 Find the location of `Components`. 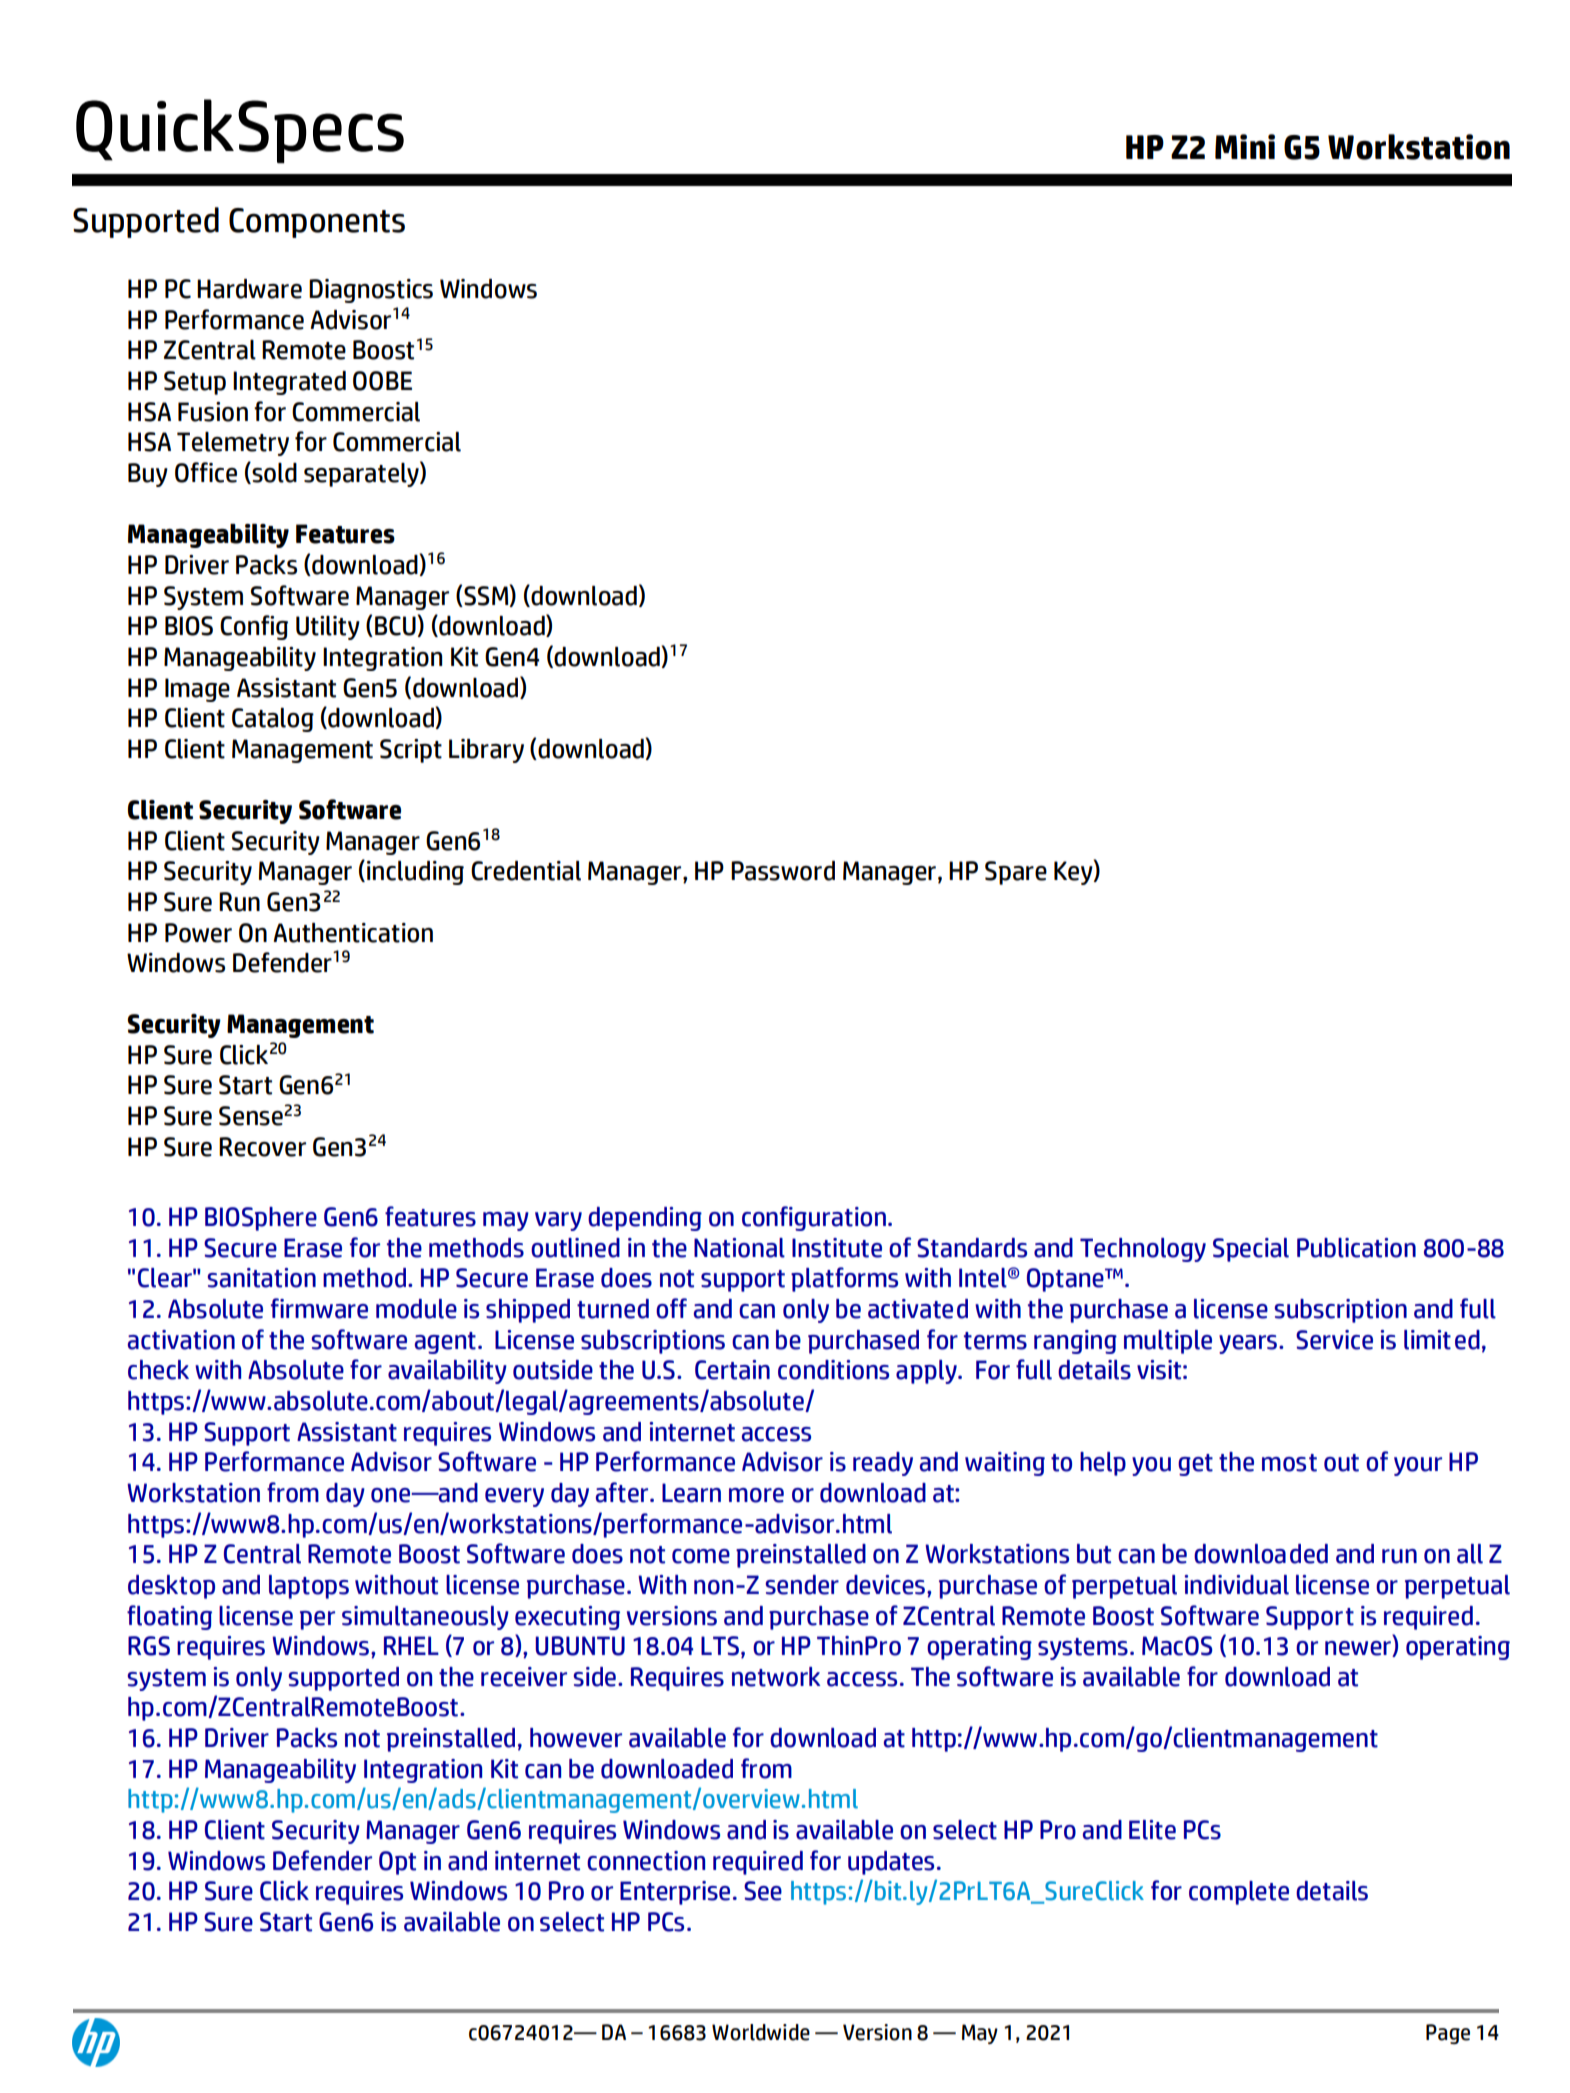

Components is located at coordinates (317, 223).
